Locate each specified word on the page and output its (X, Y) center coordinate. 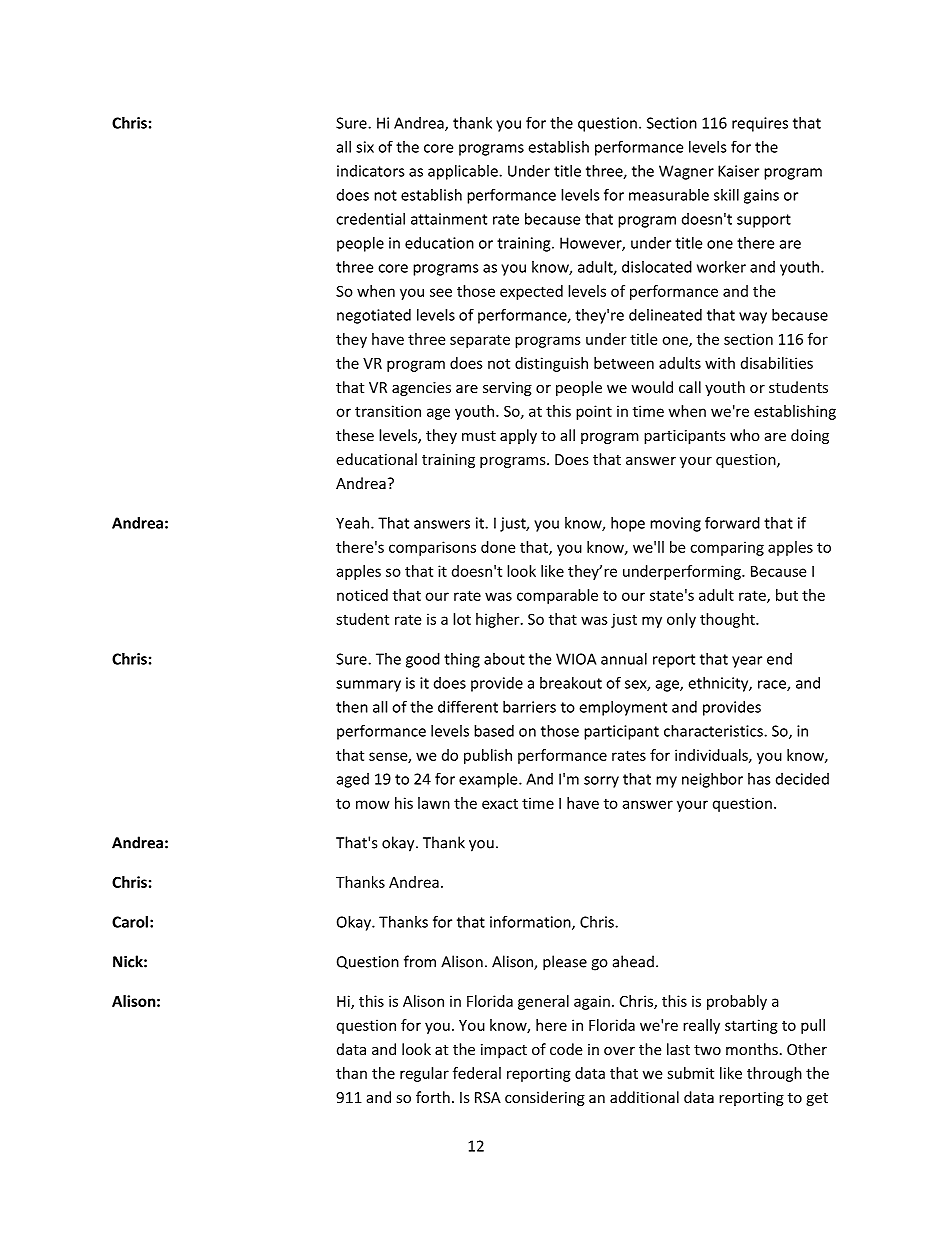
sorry (601, 782)
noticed (362, 595)
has (759, 779)
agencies (421, 389)
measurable (669, 195)
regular (424, 1074)
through (774, 1074)
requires (760, 124)
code (566, 1049)
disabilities (777, 363)
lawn (434, 803)
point (594, 412)
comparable (557, 596)
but (787, 595)
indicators (371, 171)
